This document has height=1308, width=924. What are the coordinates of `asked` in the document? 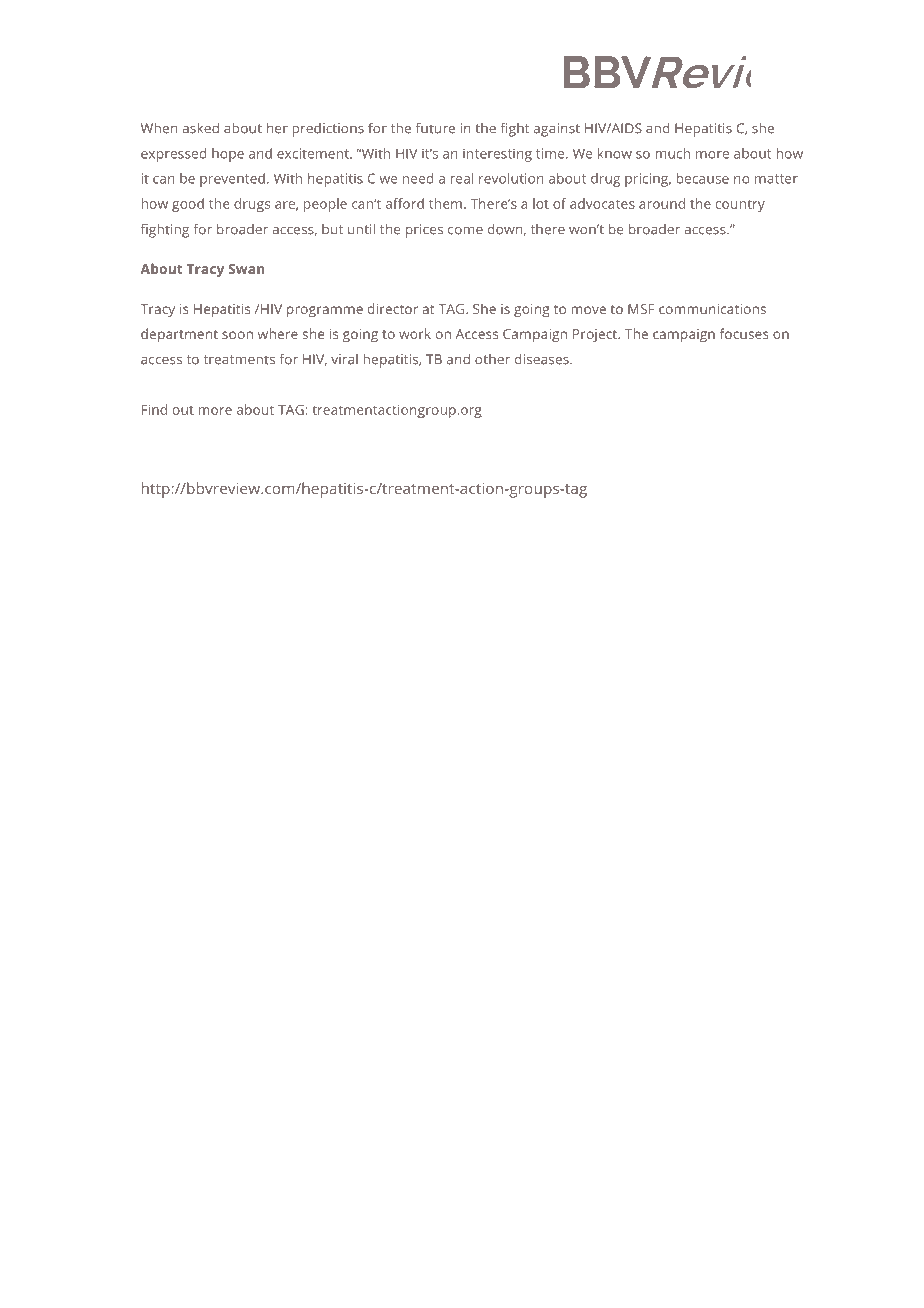 It's located at (200, 128).
